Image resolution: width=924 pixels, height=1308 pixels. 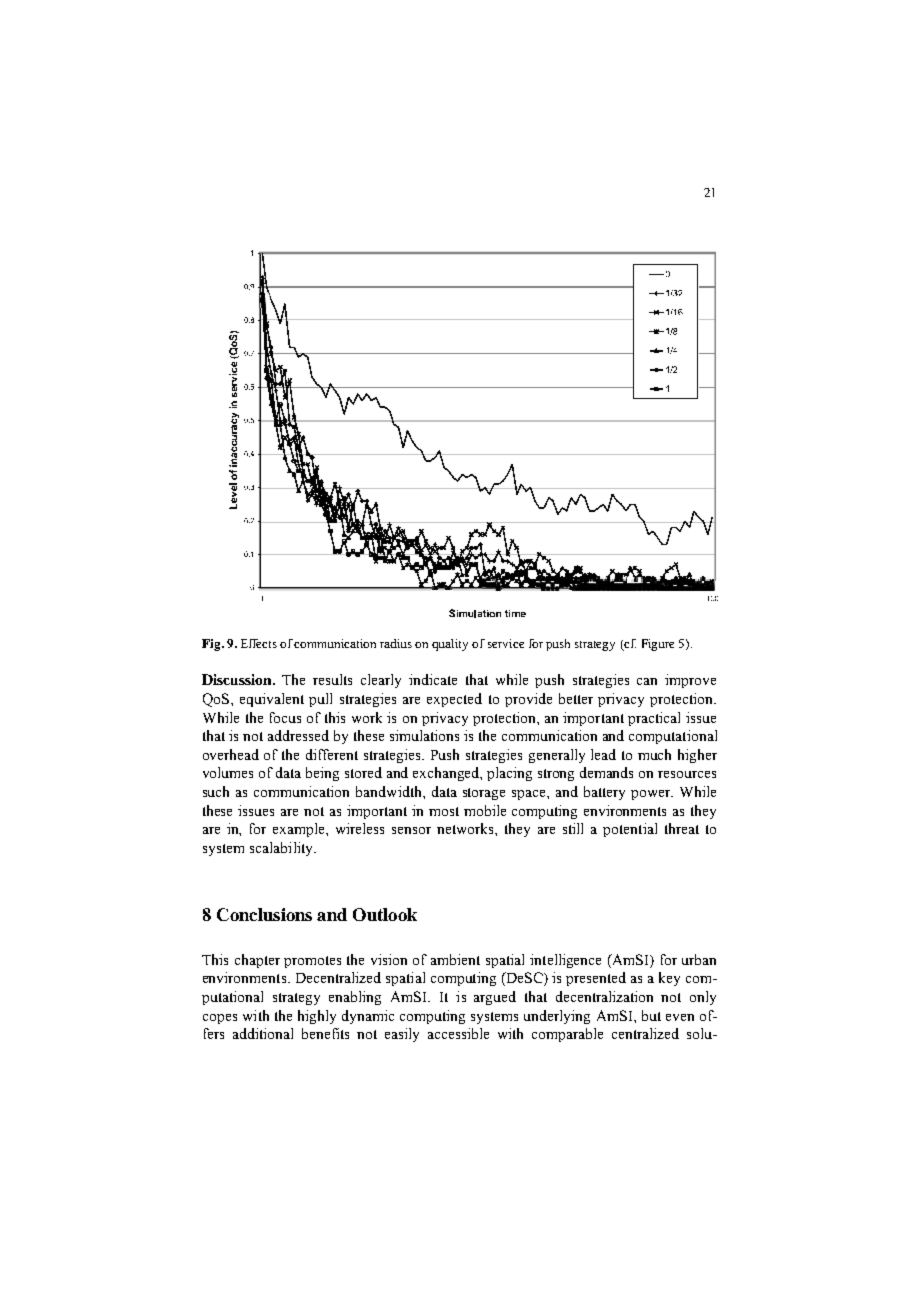 What do you see at coordinates (458, 1033) in the screenshot?
I see `accessible` at bounding box center [458, 1033].
